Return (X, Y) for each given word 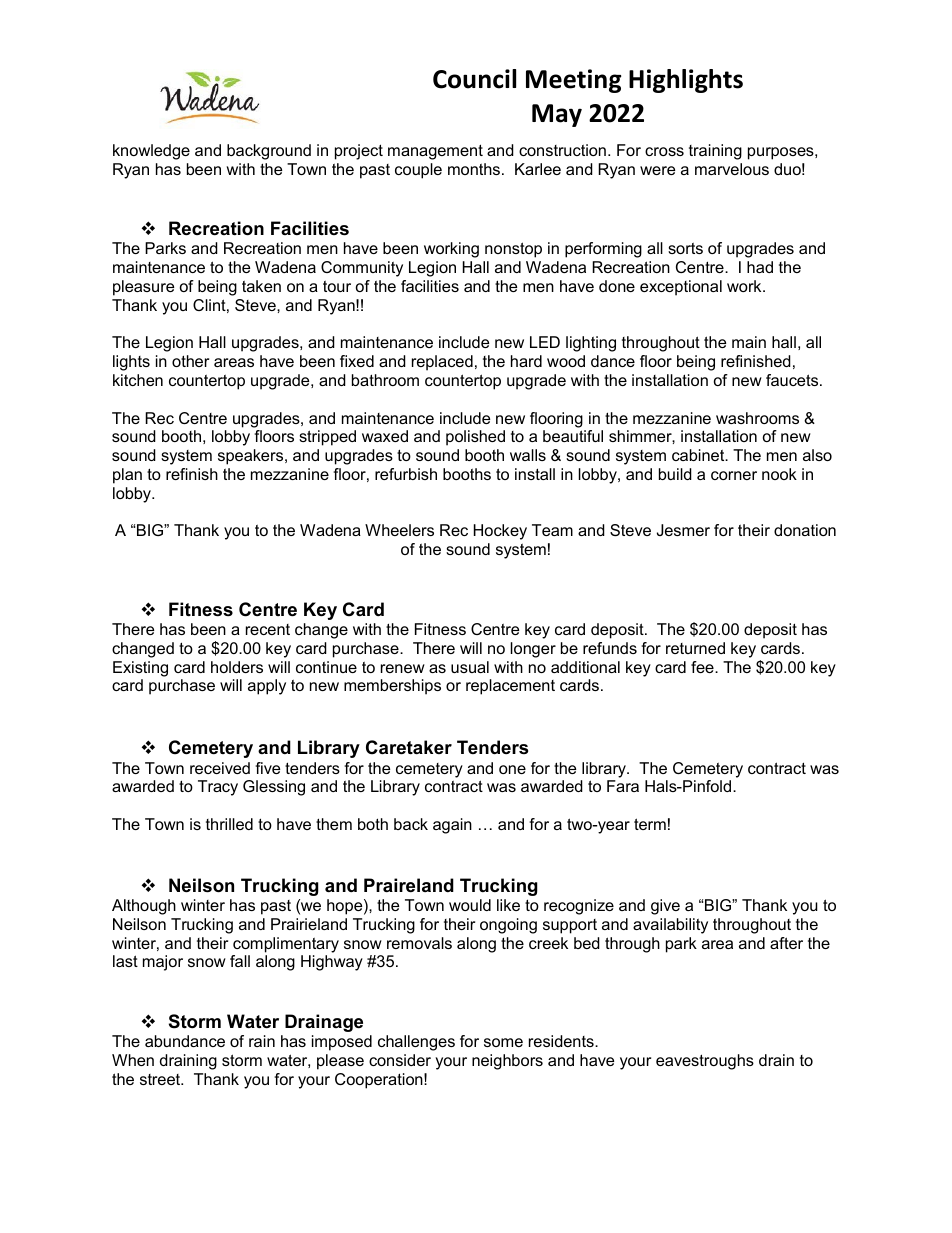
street (161, 1079)
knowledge (151, 152)
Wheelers (399, 530)
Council (474, 79)
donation (805, 530)
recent (268, 629)
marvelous (732, 169)
